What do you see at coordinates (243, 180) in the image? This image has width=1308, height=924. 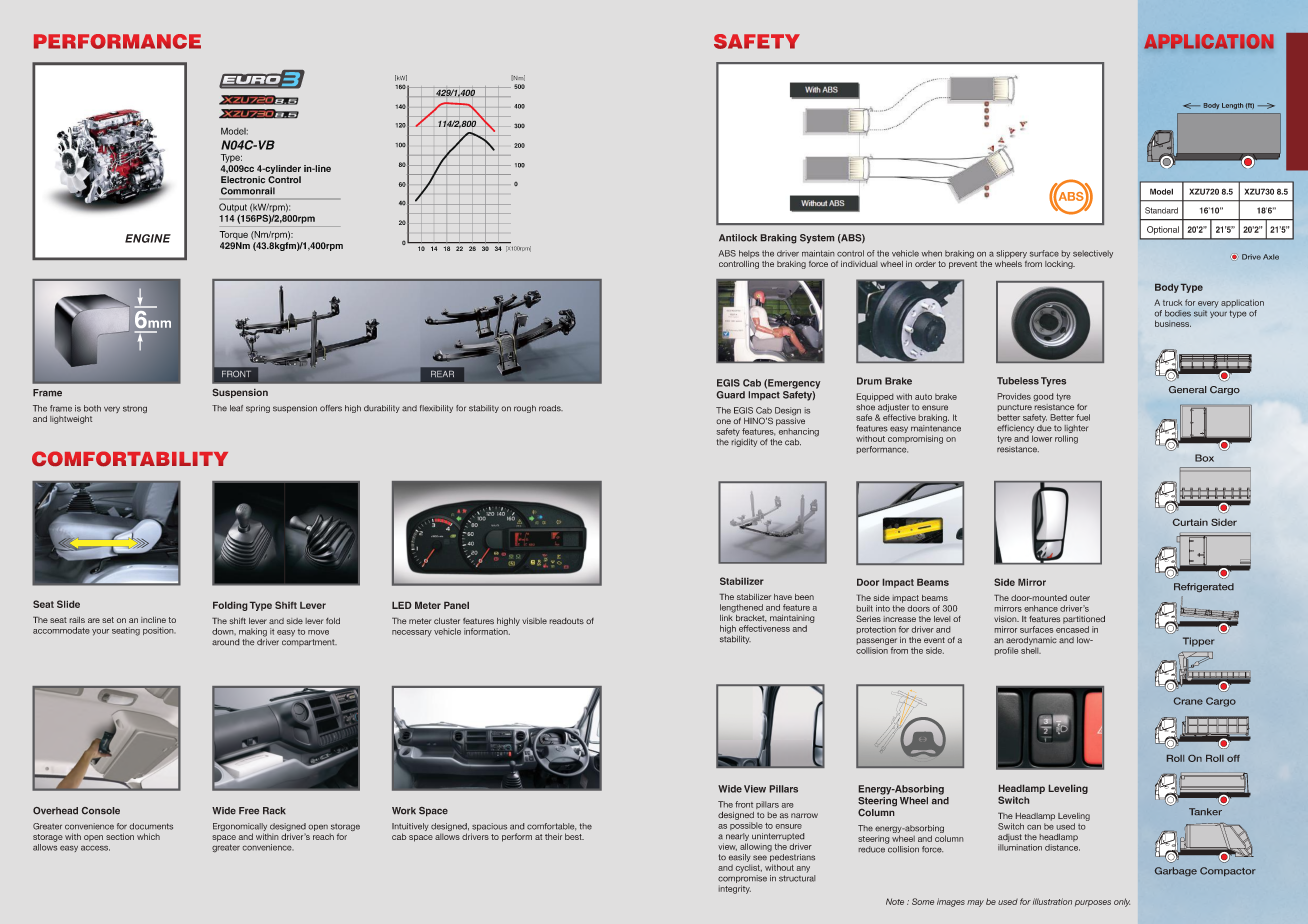 I see `Electronic` at bounding box center [243, 180].
